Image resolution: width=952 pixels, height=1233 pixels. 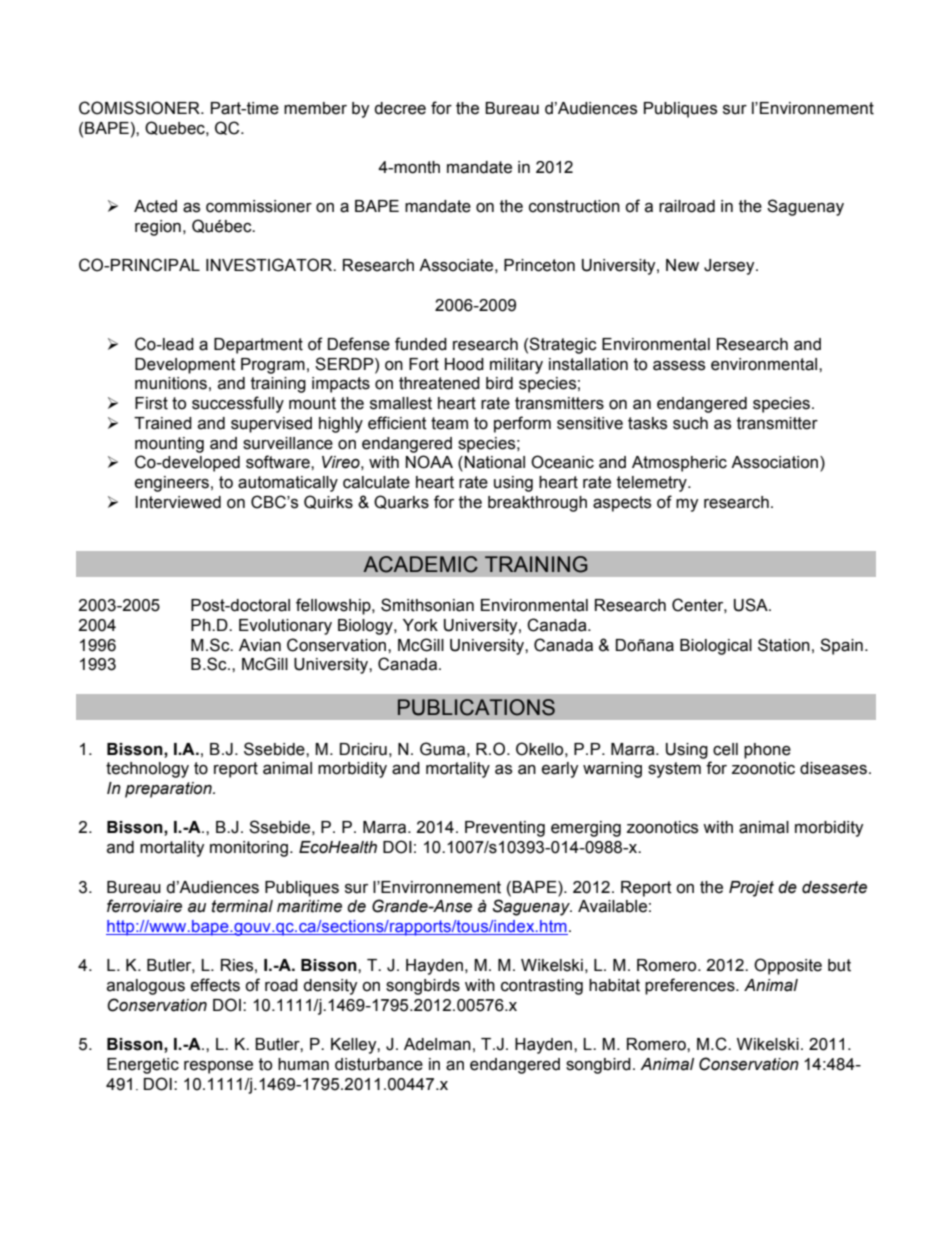 I want to click on member, so click(x=315, y=108).
